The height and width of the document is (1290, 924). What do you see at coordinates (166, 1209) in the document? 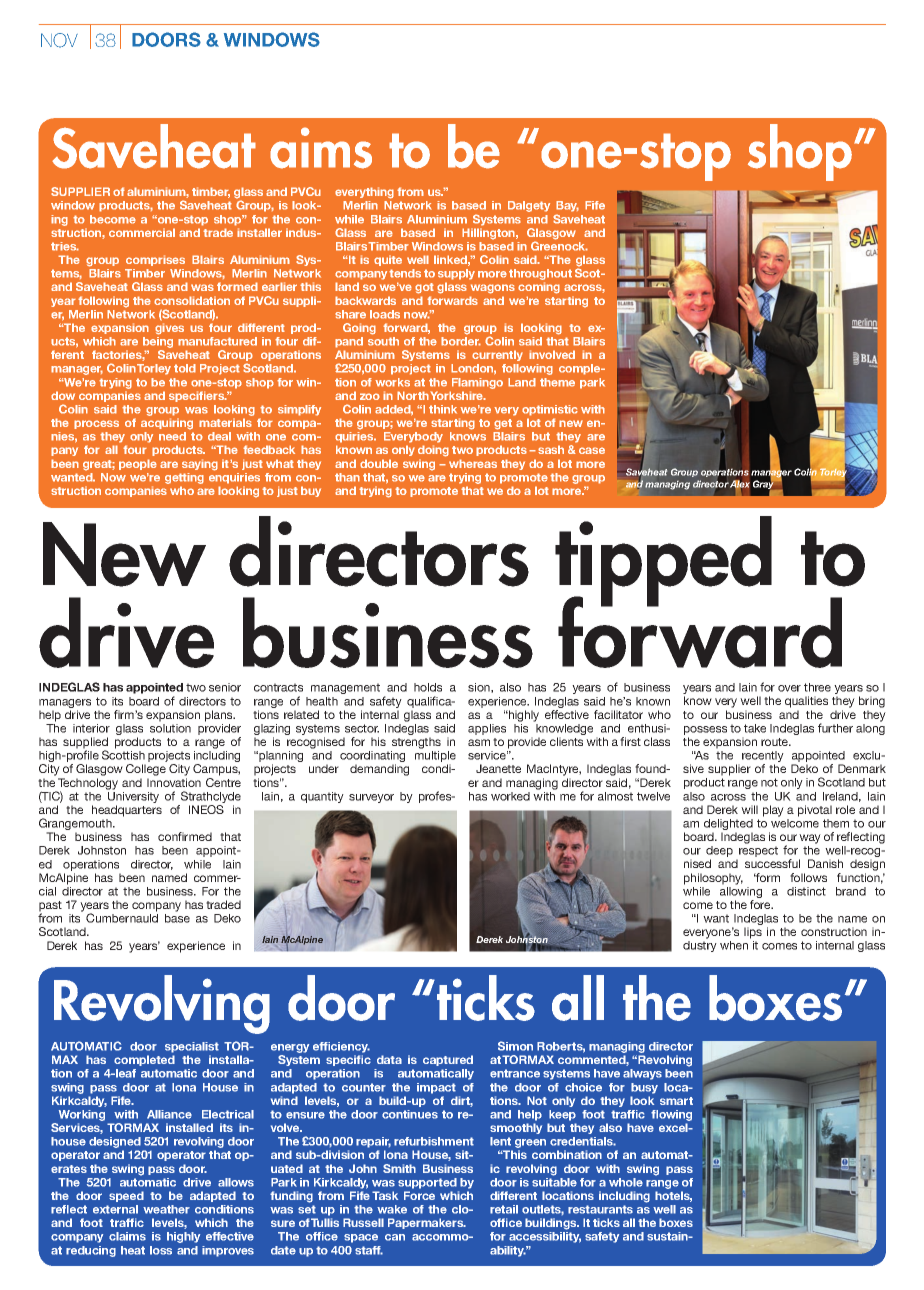
I see `weather` at bounding box center [166, 1209].
